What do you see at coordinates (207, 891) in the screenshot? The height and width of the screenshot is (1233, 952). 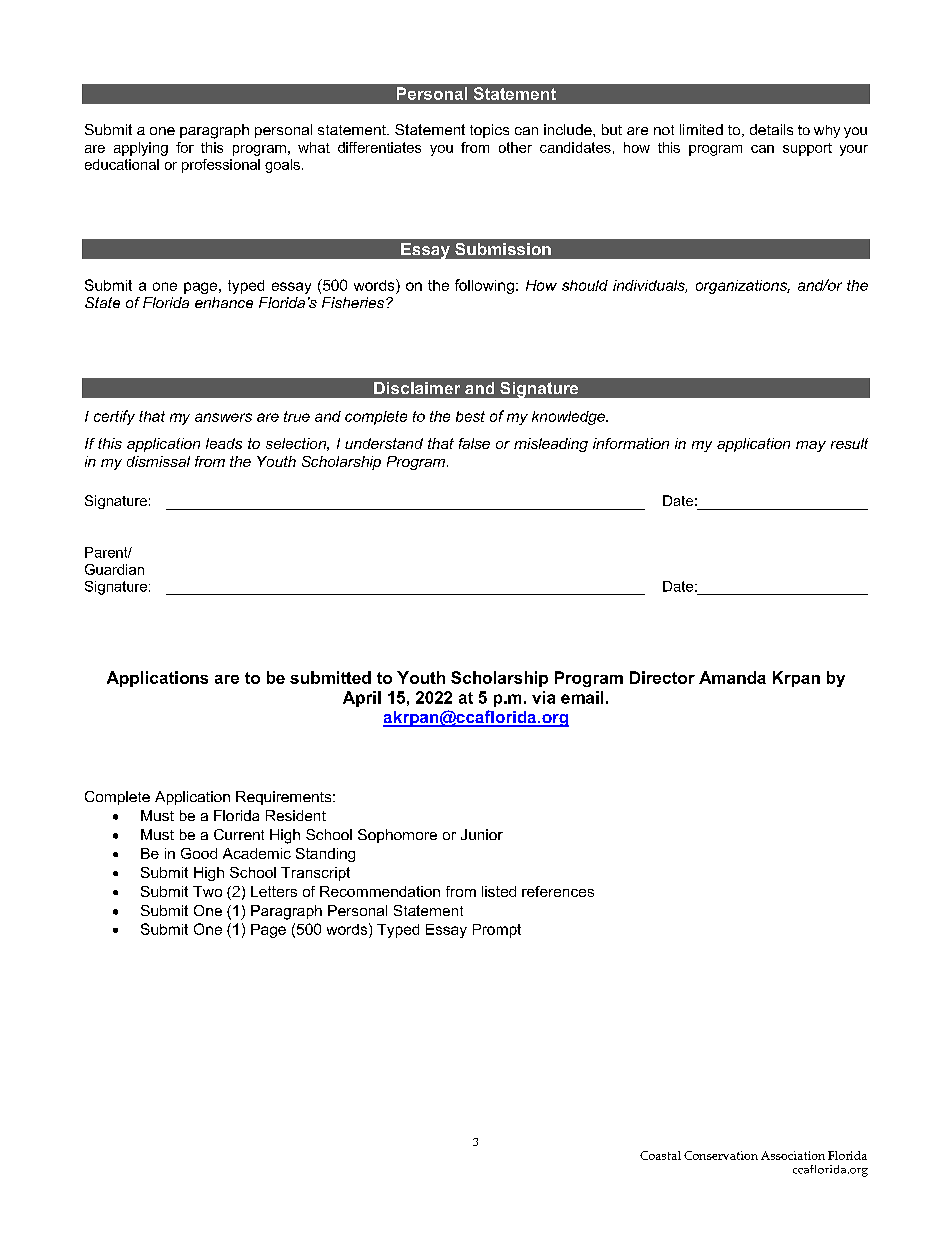 I see `Two` at bounding box center [207, 891].
